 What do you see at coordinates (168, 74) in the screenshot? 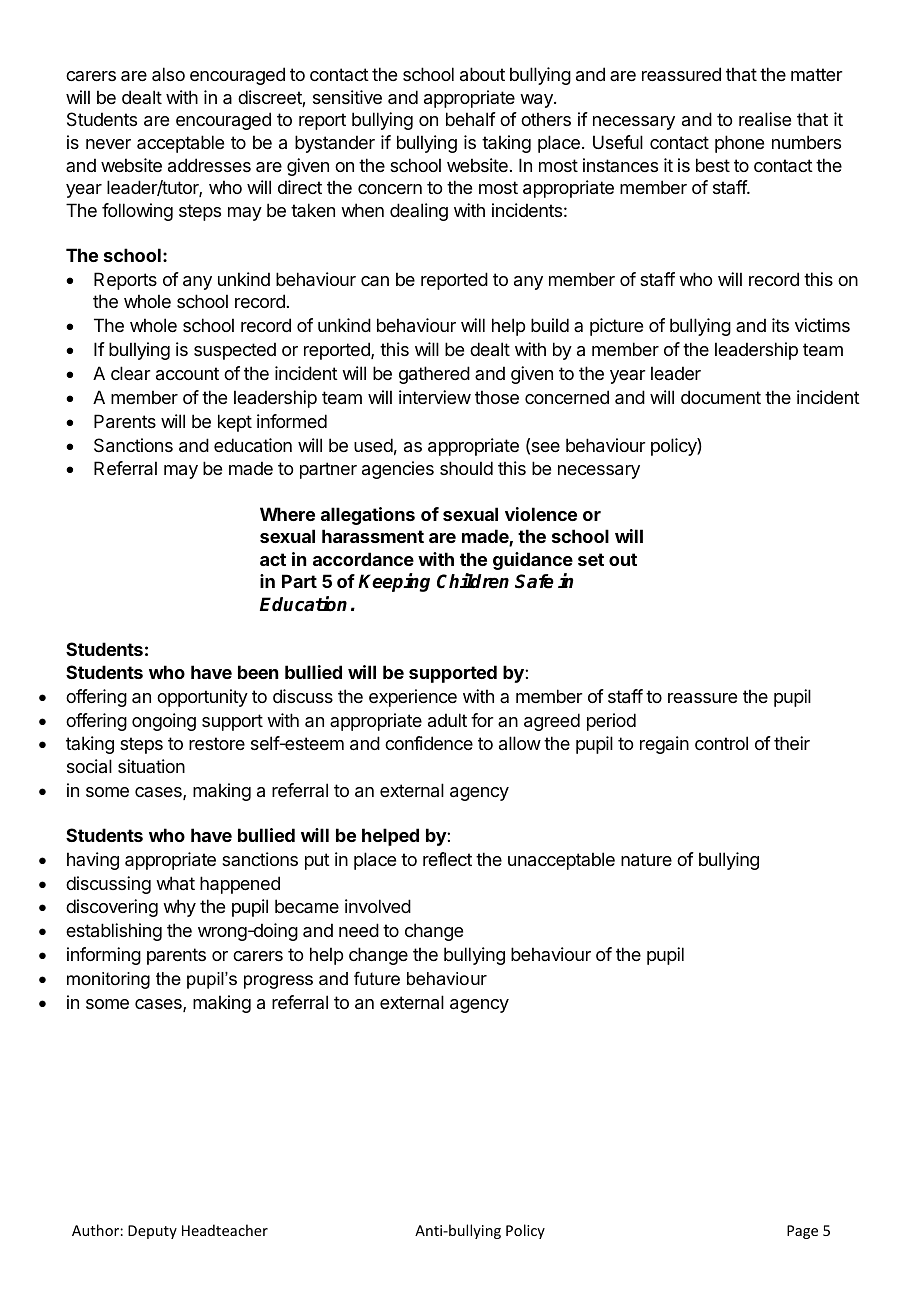
I see `also` at bounding box center [168, 74].
